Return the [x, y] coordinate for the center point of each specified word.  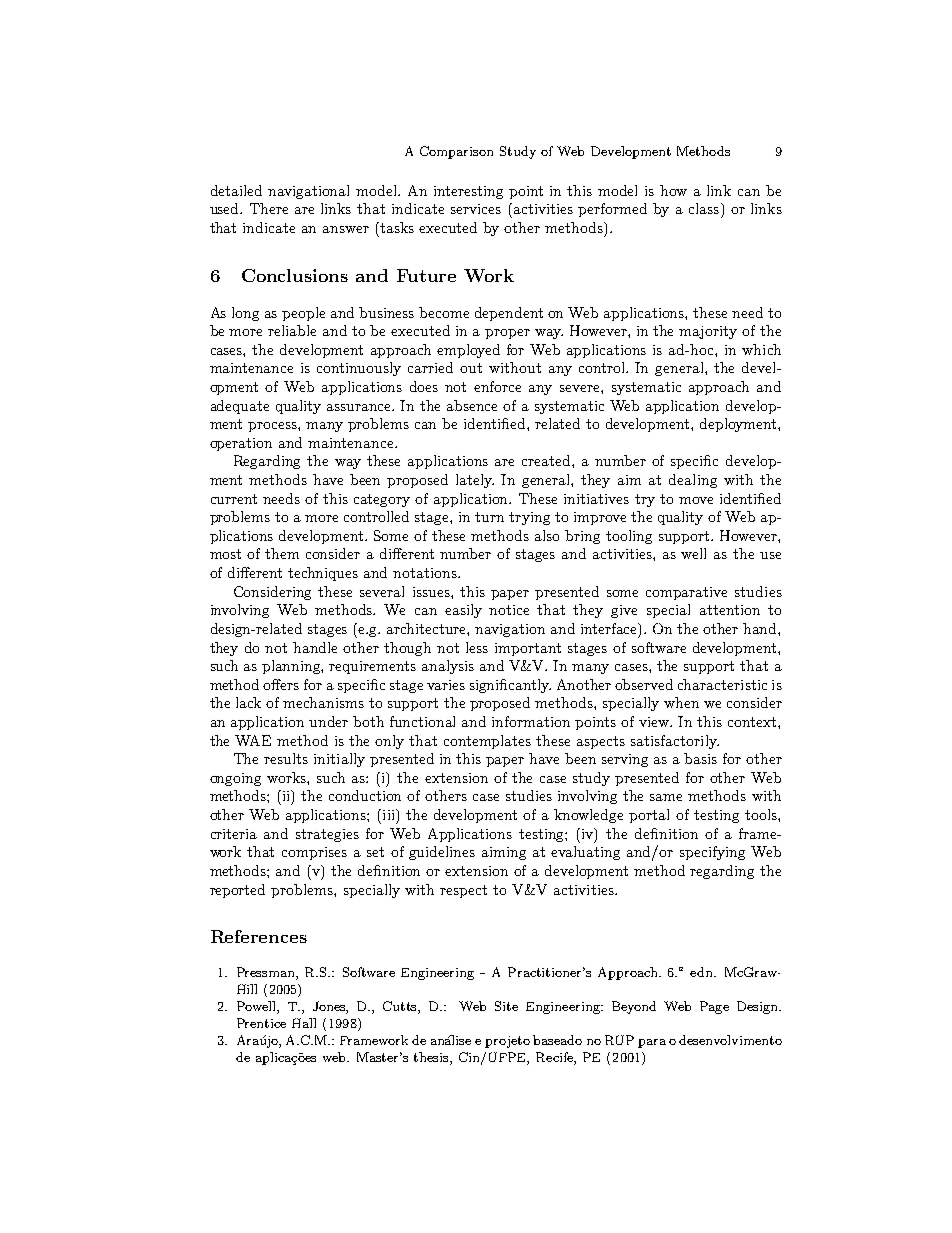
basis [700, 758]
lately [475, 481]
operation [241, 444]
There [269, 208]
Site [506, 1006]
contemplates [487, 742]
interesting [468, 192]
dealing [693, 481]
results [286, 758]
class [705, 208]
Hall [304, 1023]
